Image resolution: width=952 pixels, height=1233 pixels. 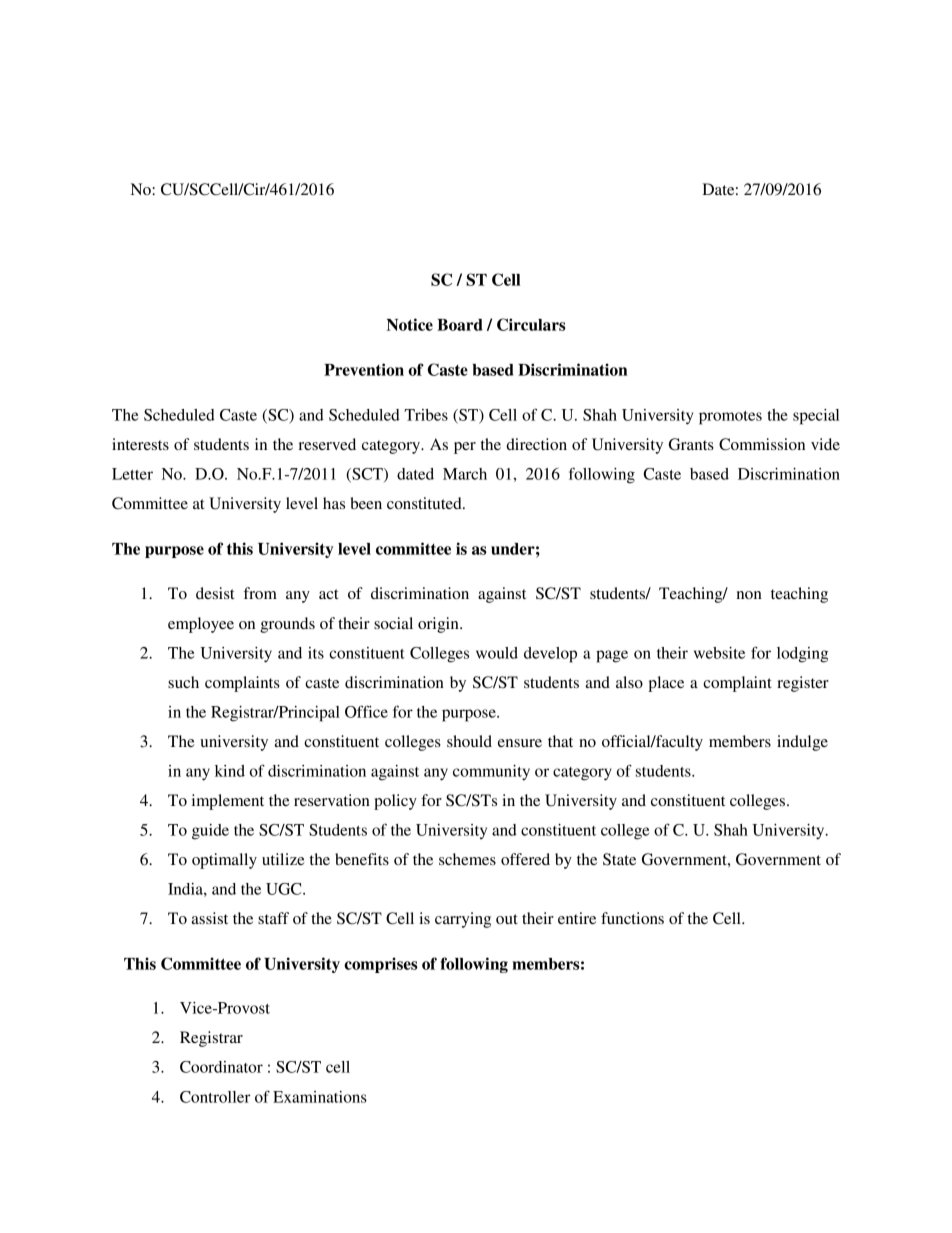 I want to click on desist, so click(x=215, y=593).
